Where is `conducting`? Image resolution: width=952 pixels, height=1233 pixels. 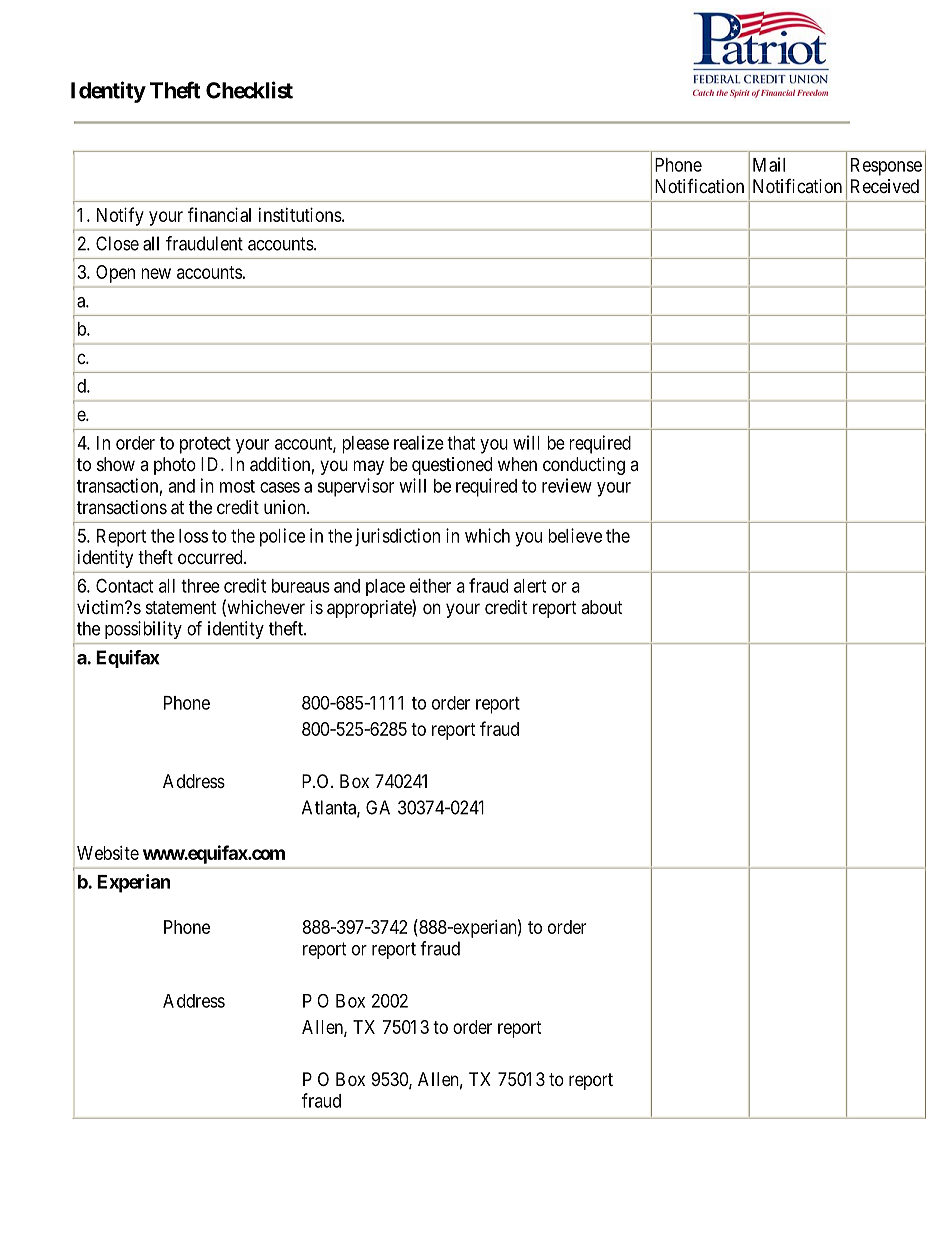
conducting is located at coordinates (584, 466).
